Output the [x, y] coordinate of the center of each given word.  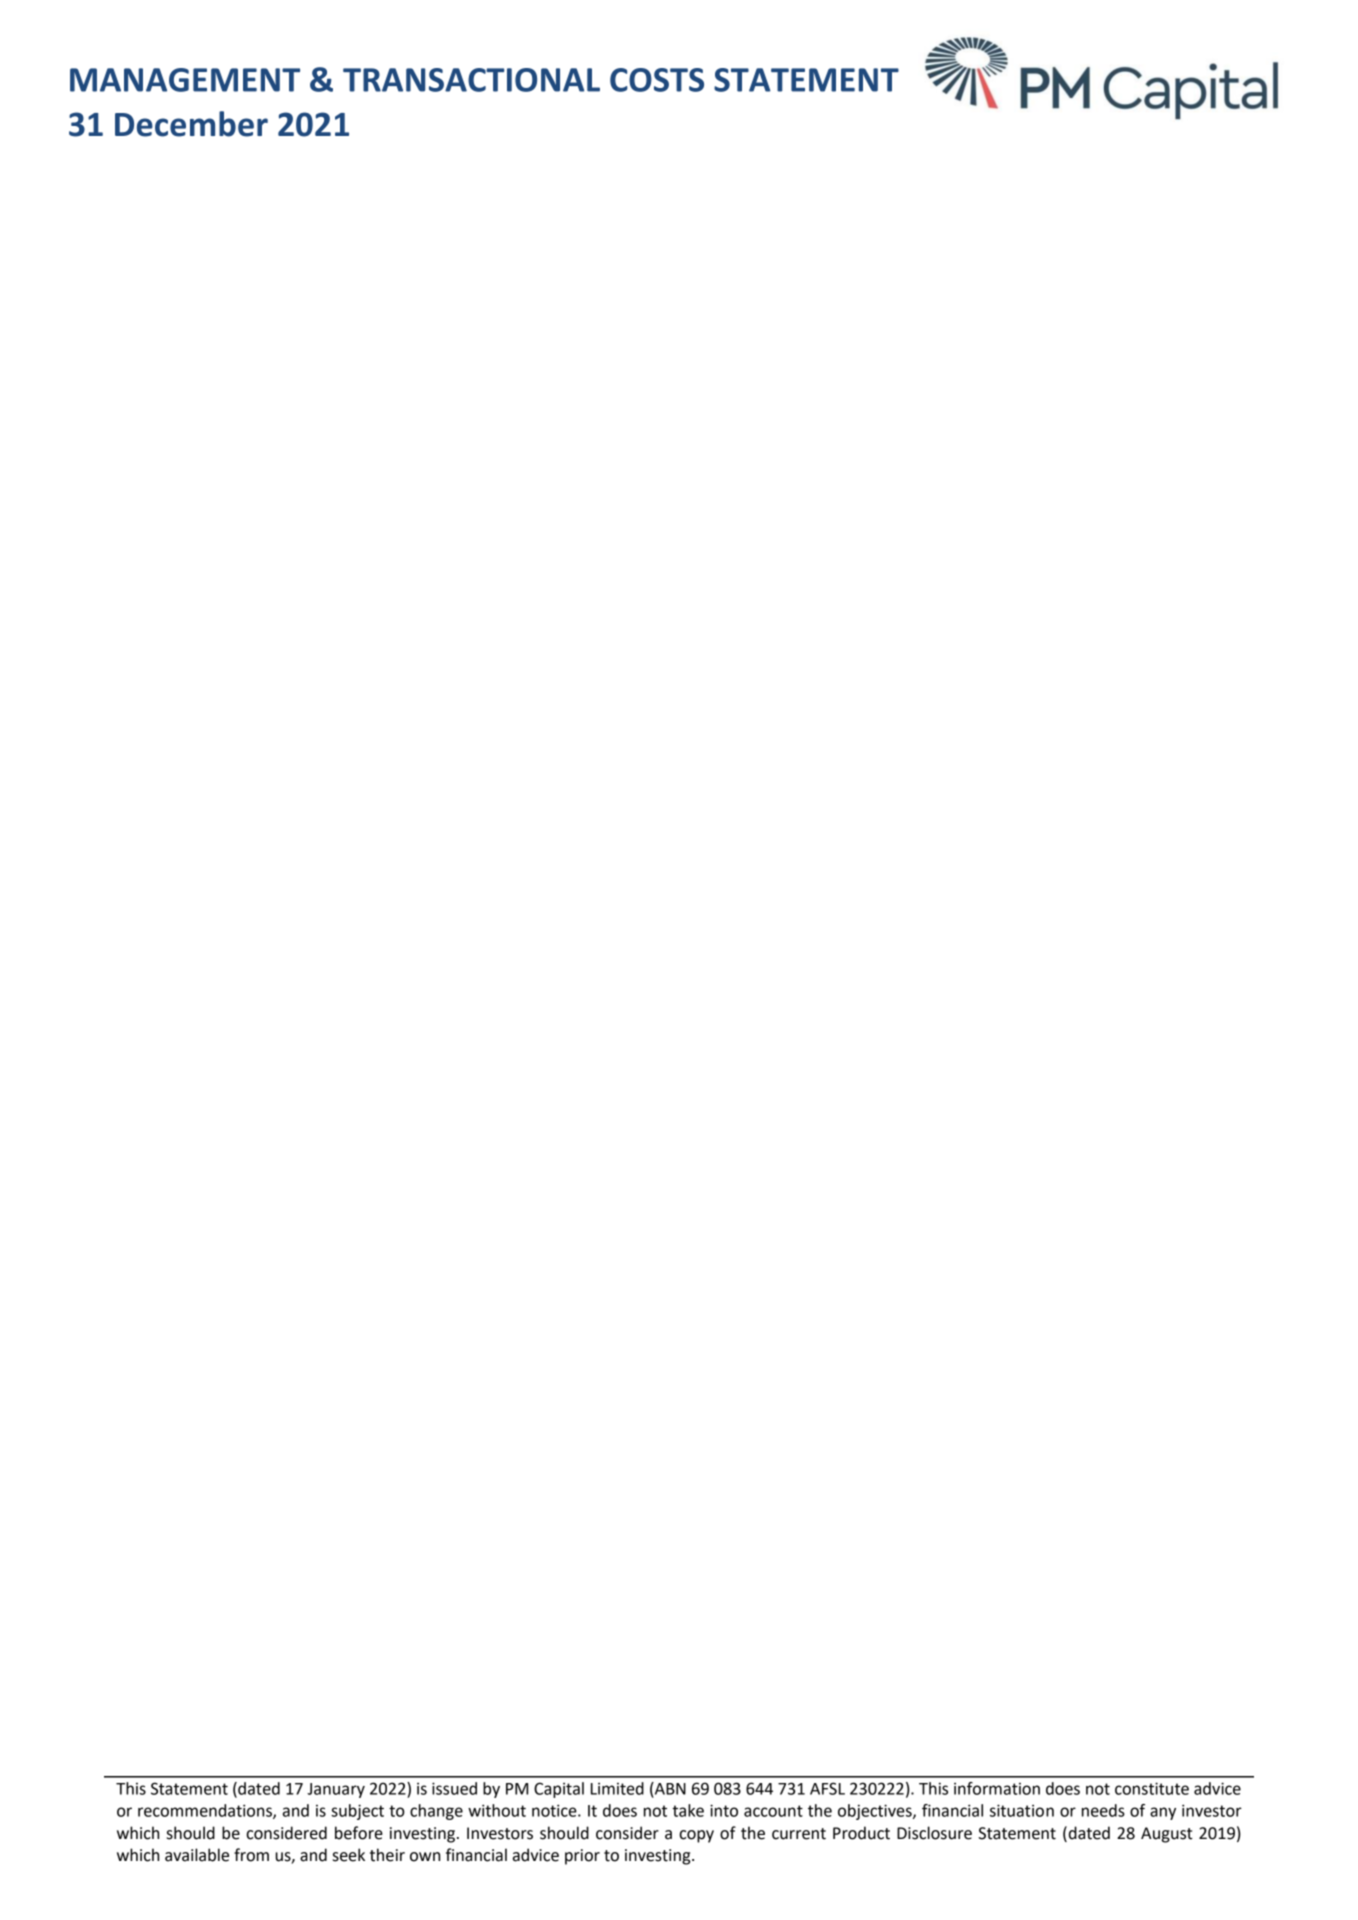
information [997, 1788]
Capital [559, 1790]
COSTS [657, 80]
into [724, 1810]
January [336, 1790]
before [359, 1833]
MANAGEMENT [185, 80]
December [191, 124]
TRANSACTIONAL [471, 80]
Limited [617, 1788]
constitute [1152, 1788]
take [688, 1810]
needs [1103, 1810]
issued [454, 1788]
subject [357, 1812]
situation [1022, 1810]
